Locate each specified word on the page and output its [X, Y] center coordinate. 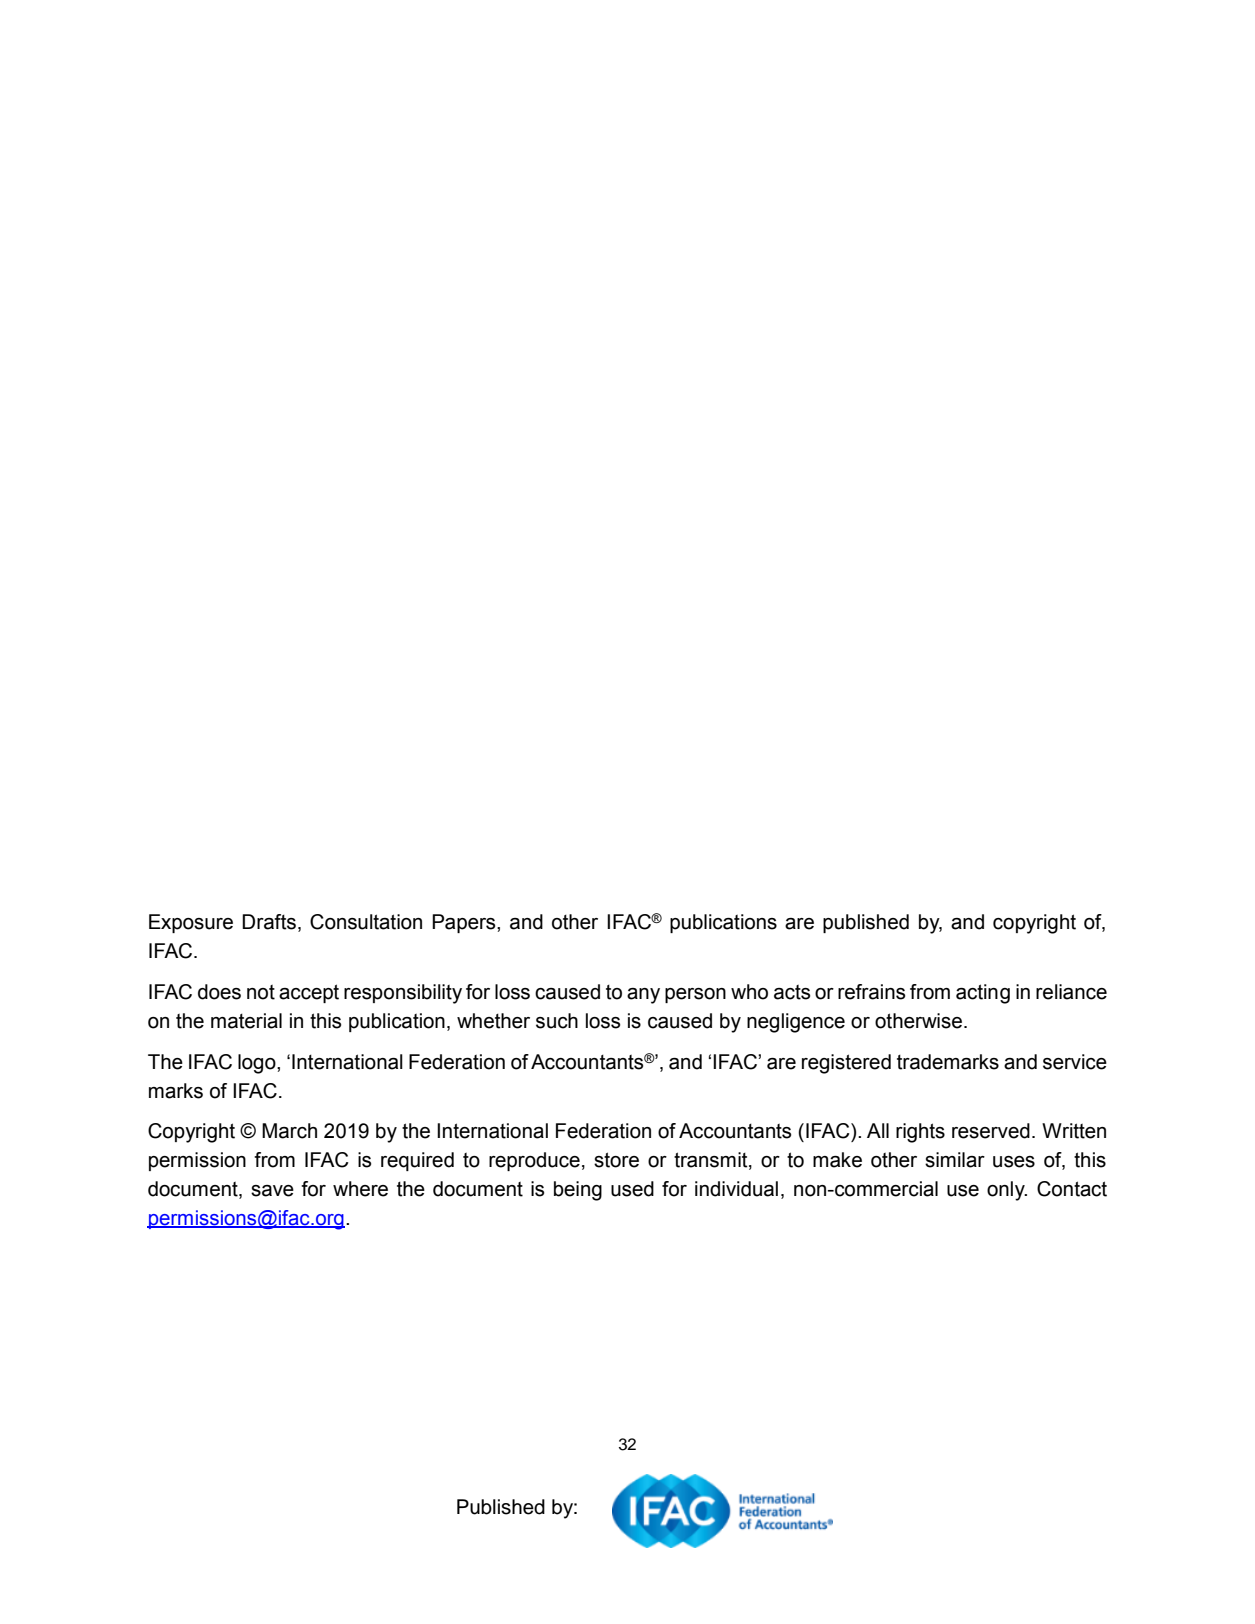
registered [846, 1064]
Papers [465, 923]
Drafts [269, 922]
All [878, 1130]
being [578, 1191]
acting [983, 994]
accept [309, 993]
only [1007, 1191]
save [272, 1191]
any [643, 996]
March [289, 1131]
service [1075, 1062]
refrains [871, 992]
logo [258, 1064]
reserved [991, 1131]
